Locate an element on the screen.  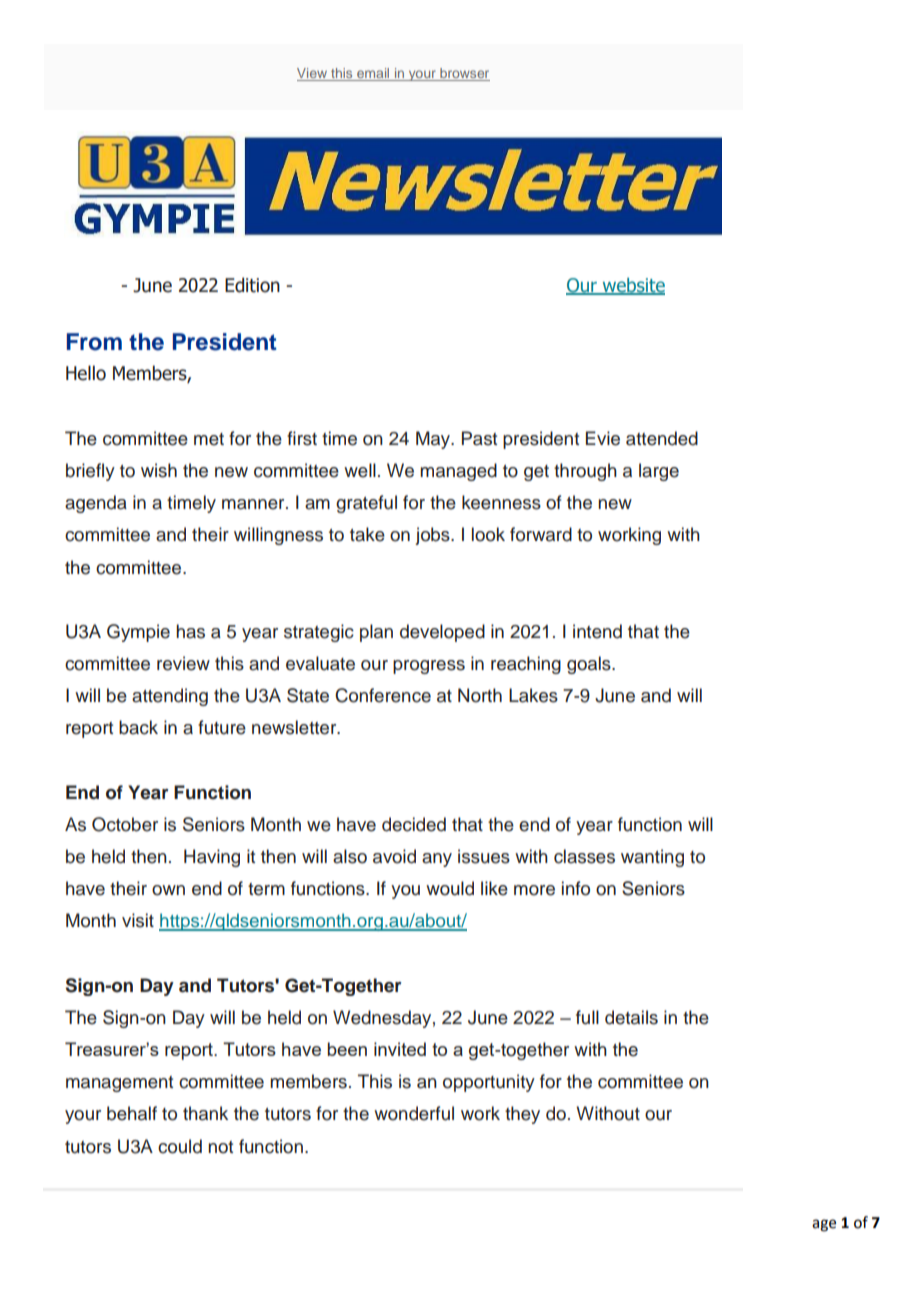
Edition is located at coordinates (252, 285).
